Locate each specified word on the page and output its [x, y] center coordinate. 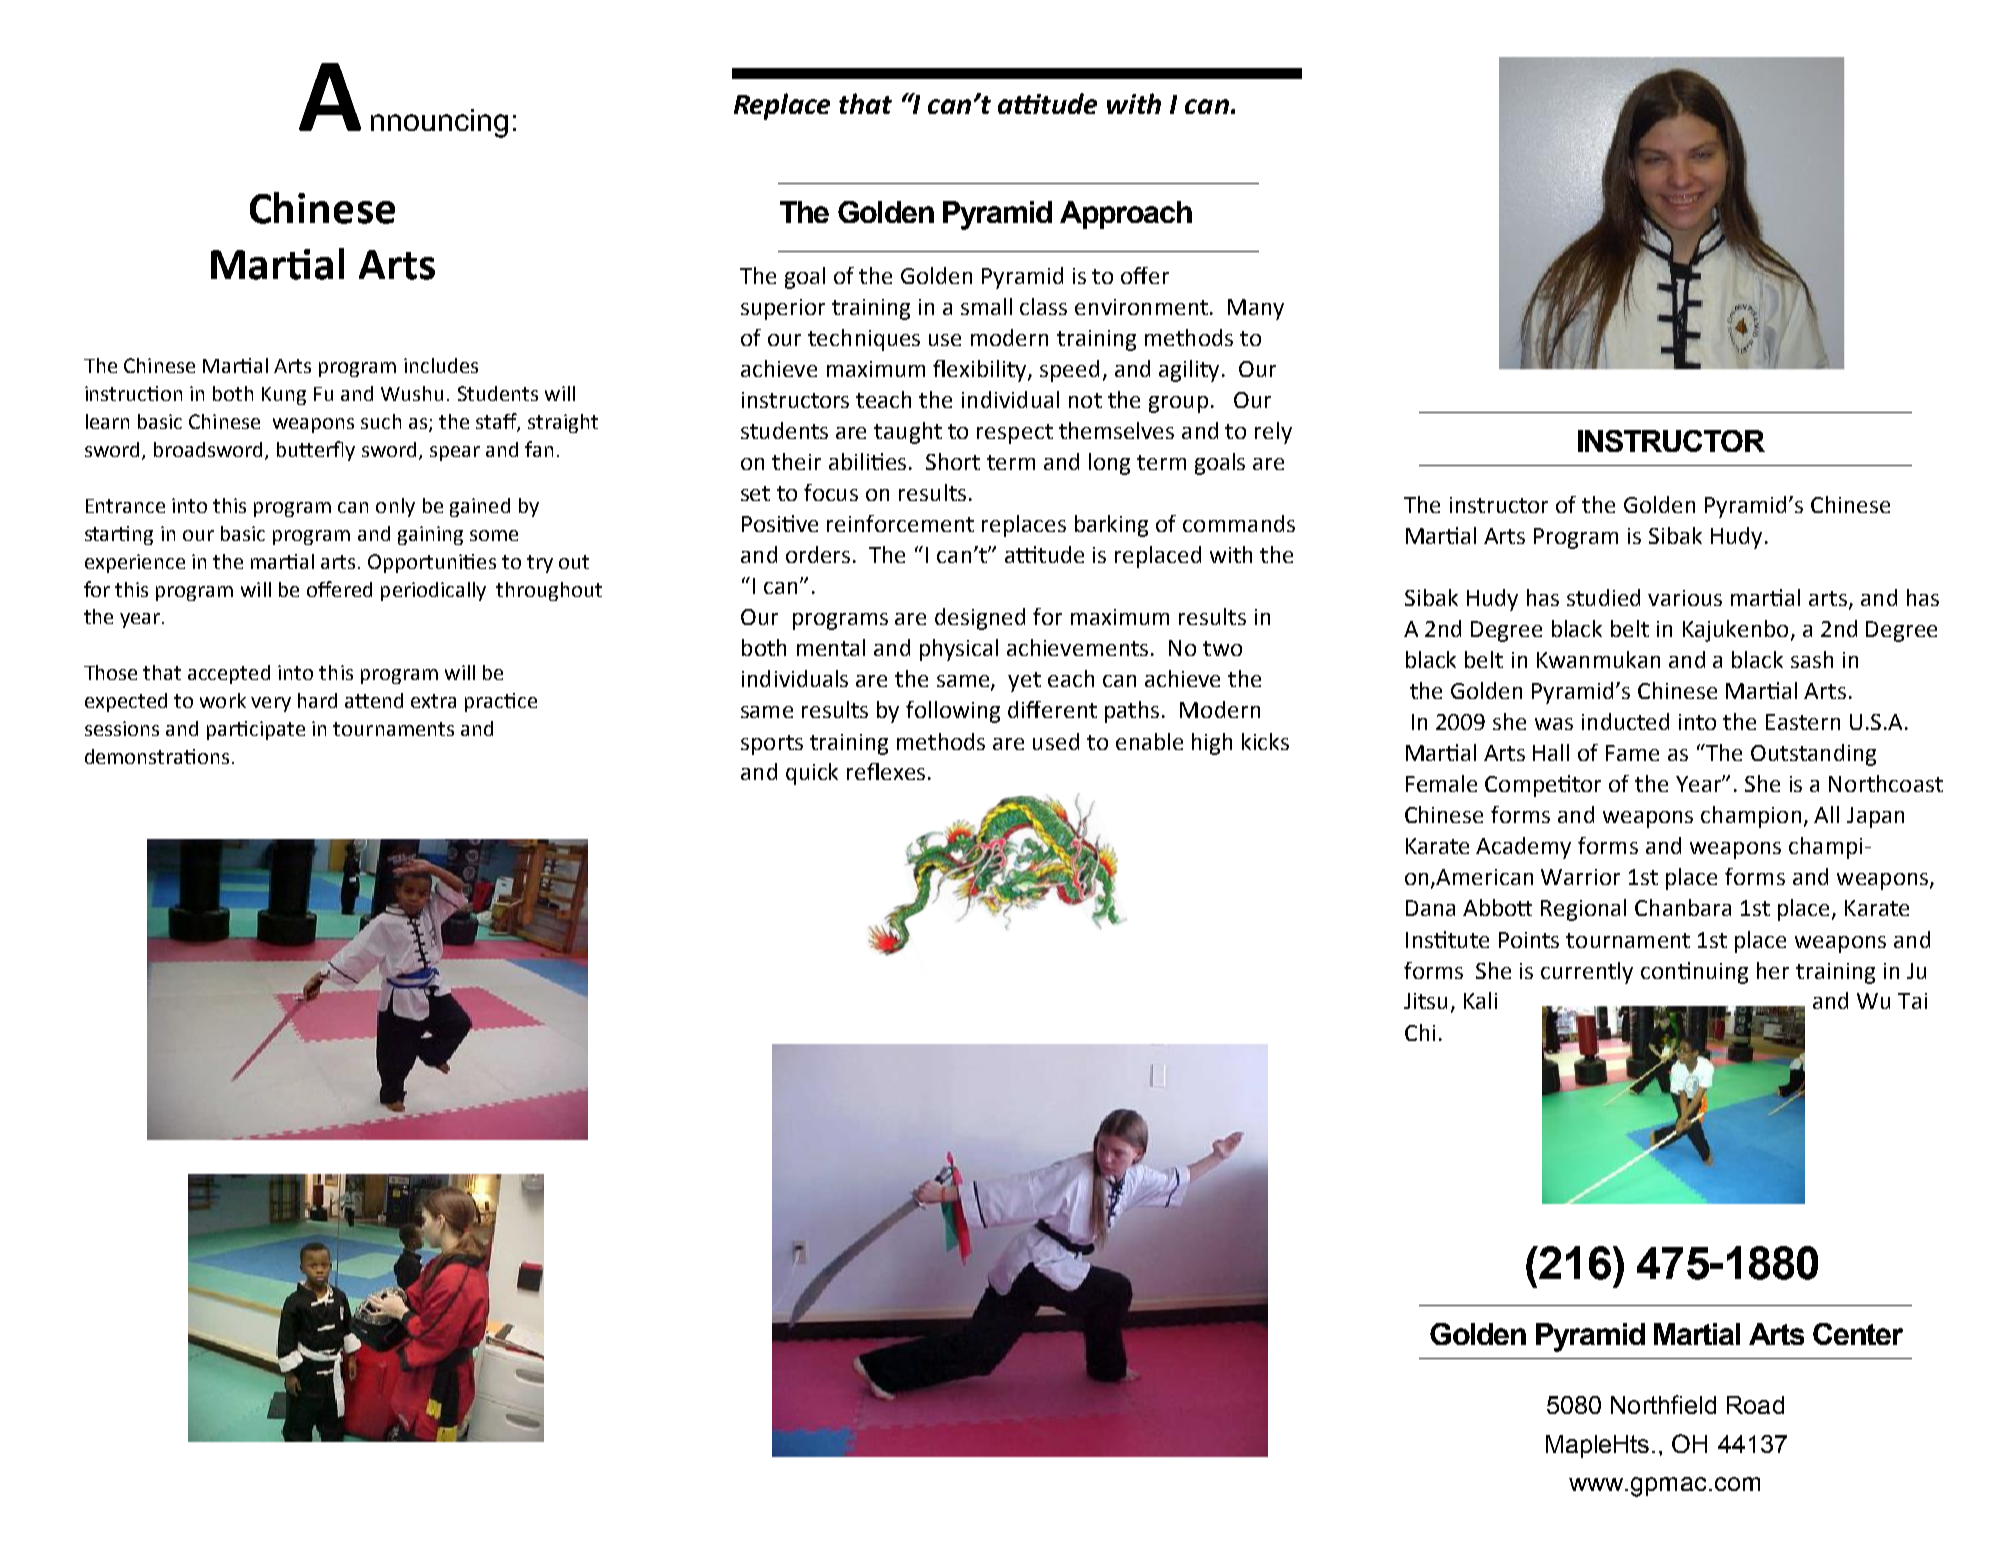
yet [1024, 682]
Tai [1912, 1001]
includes [441, 365]
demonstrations [157, 756]
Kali [1480, 1000]
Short [953, 461]
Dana [1430, 908]
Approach [1126, 215]
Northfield [1663, 1404]
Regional [1583, 910]
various [1685, 598]
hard [317, 700]
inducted [1625, 721]
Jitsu [1425, 1001]
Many [1256, 309]
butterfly [316, 451]
